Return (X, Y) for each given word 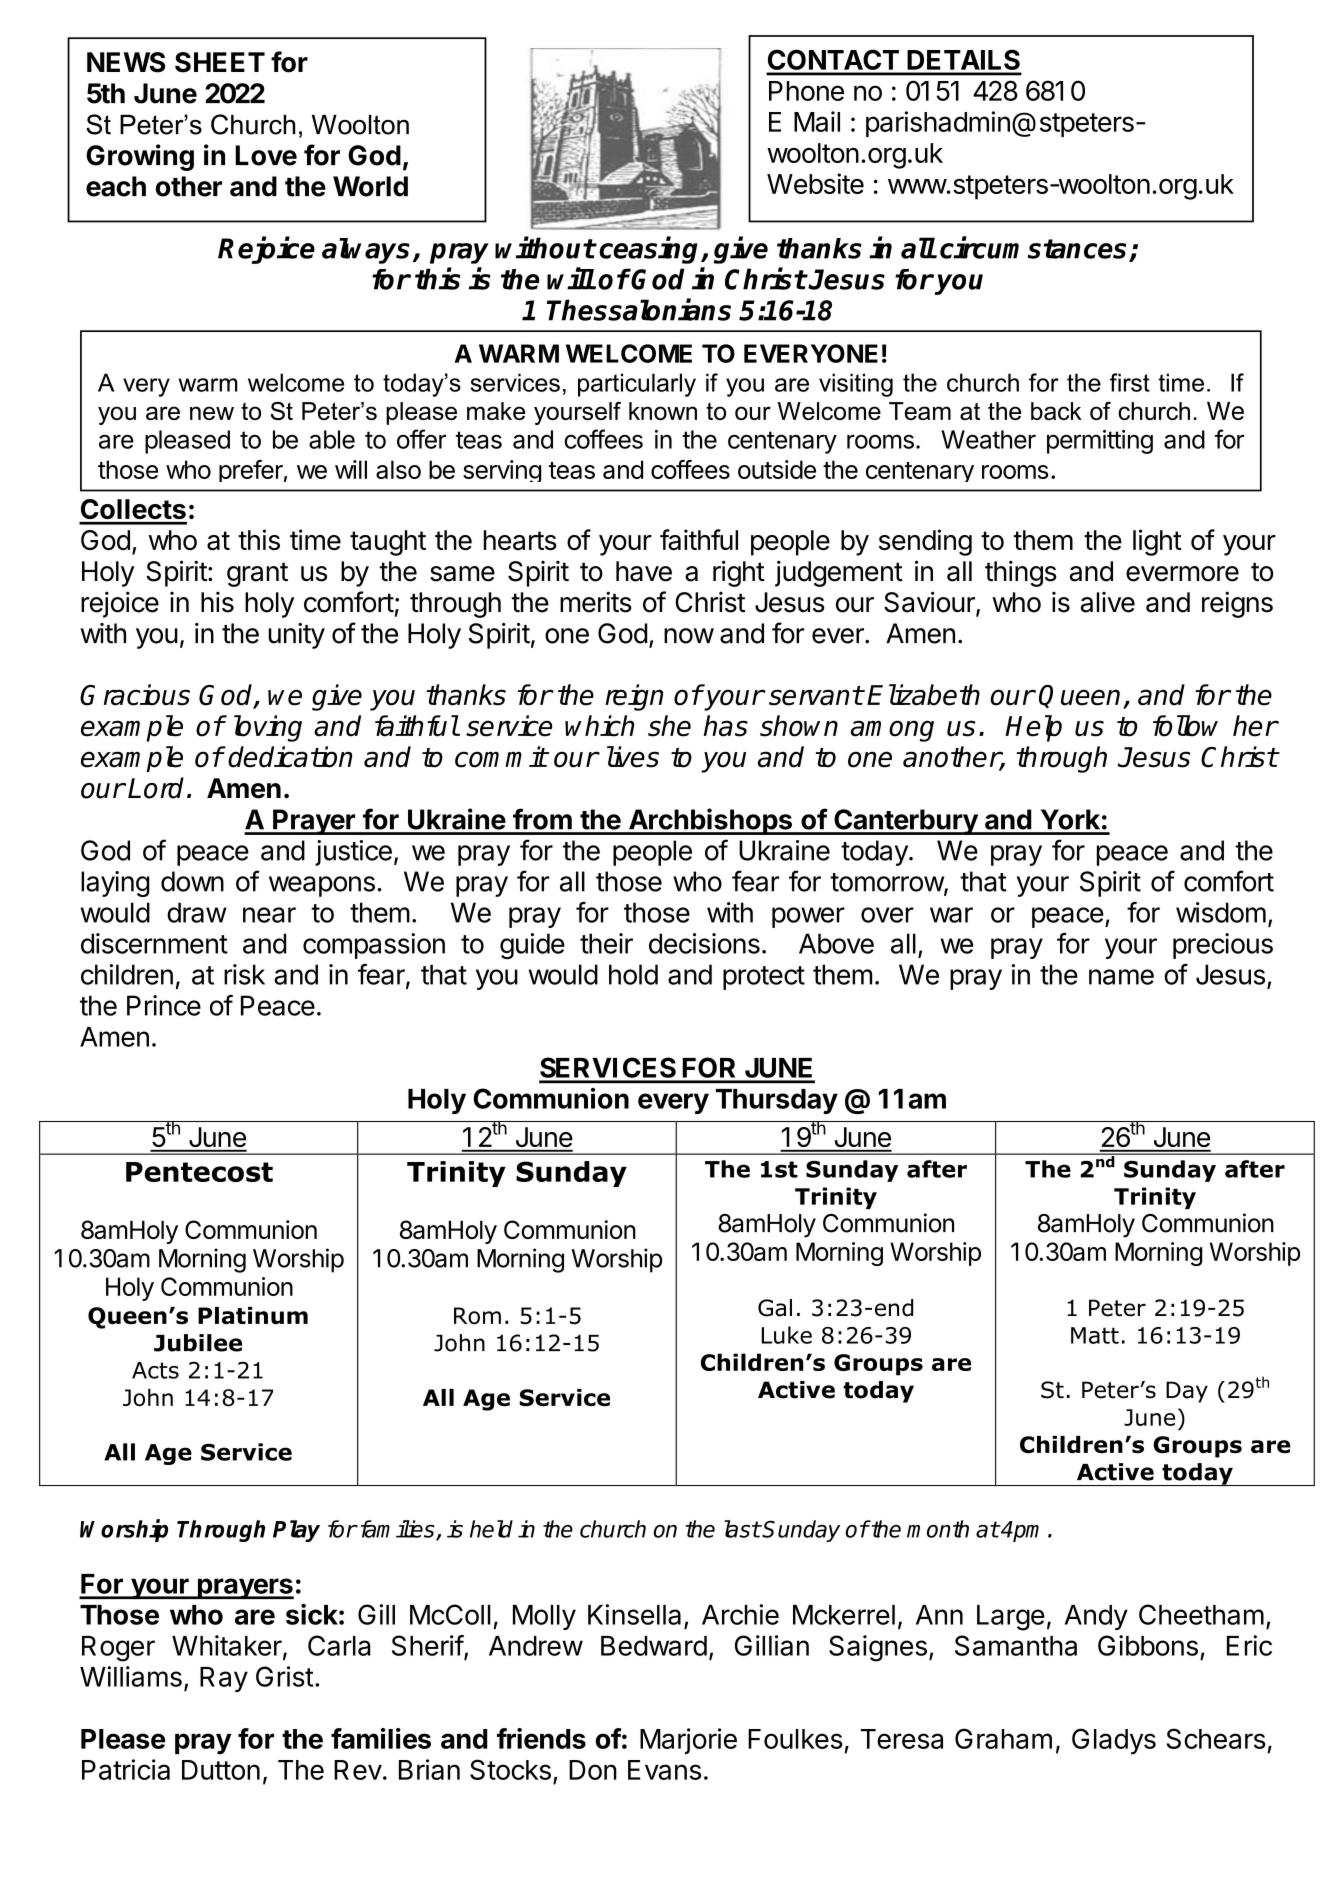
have (644, 571)
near (269, 915)
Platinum (253, 1315)
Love (266, 155)
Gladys (1114, 1741)
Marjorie (688, 1741)
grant (257, 574)
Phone (806, 91)
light (1157, 542)
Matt (1095, 1335)
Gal (775, 1308)
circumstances (1033, 247)
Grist (284, 1676)
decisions (704, 943)
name (1121, 977)
